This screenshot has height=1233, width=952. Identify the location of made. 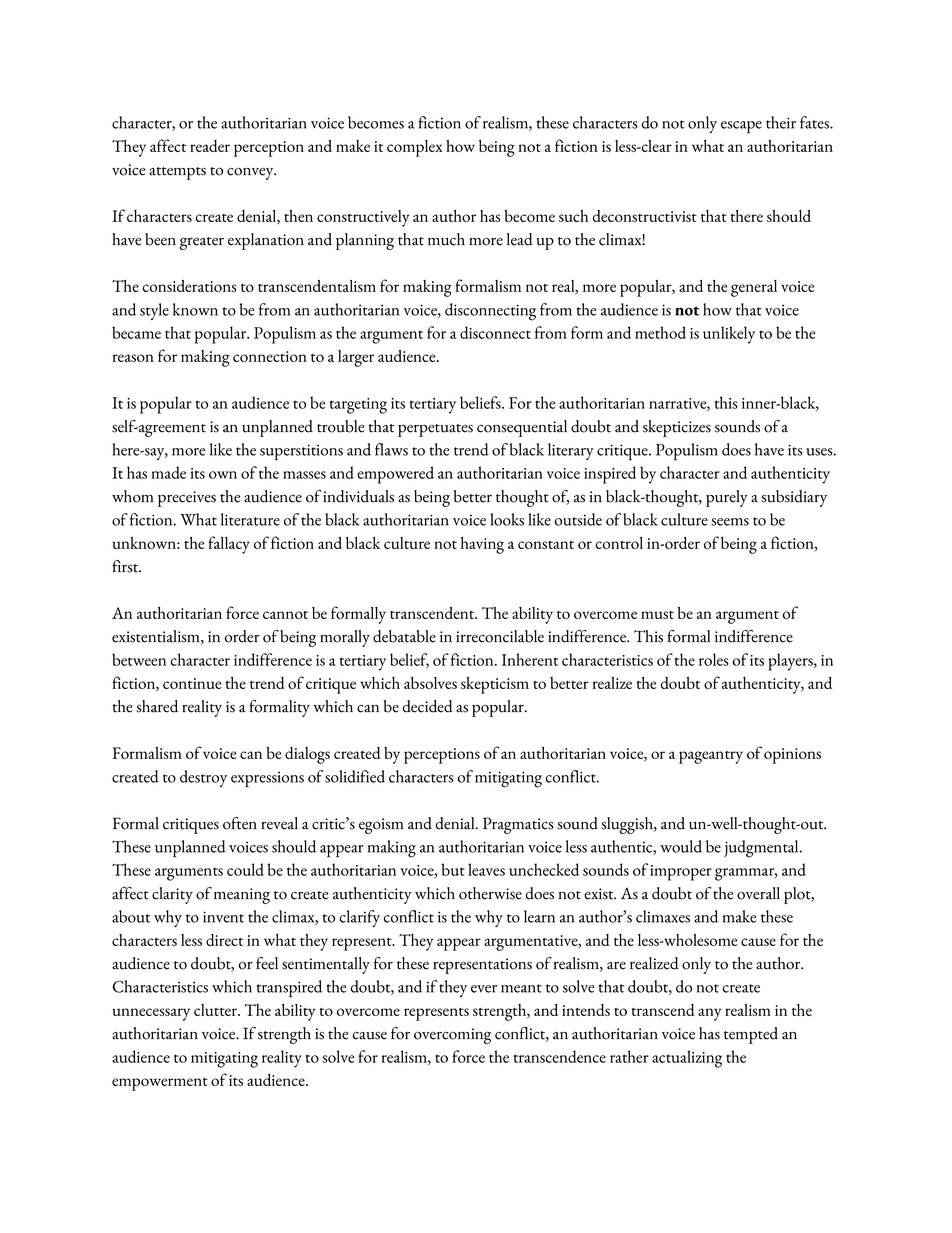
(168, 472).
